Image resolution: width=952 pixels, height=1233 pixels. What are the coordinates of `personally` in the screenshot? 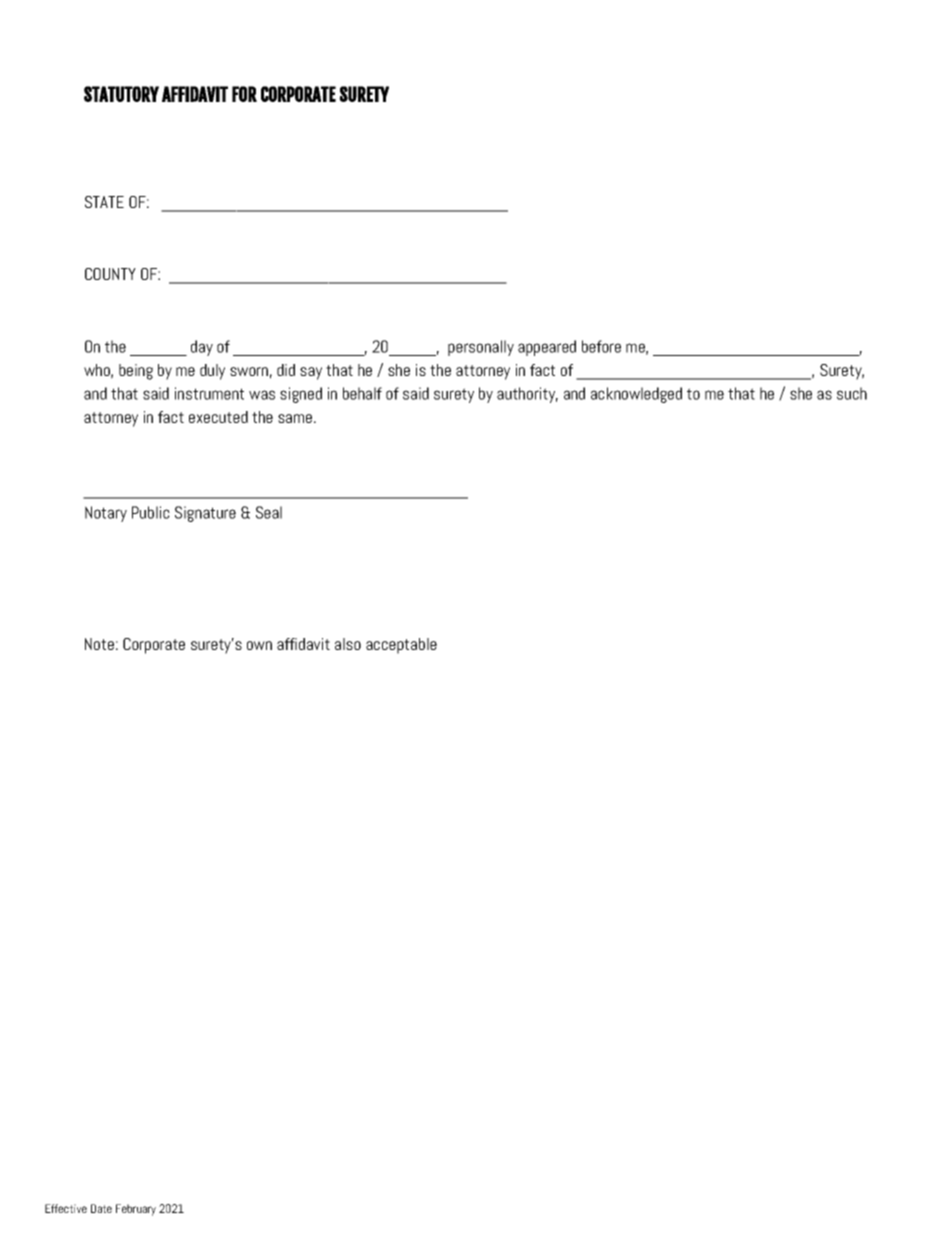 It's located at (481, 348).
